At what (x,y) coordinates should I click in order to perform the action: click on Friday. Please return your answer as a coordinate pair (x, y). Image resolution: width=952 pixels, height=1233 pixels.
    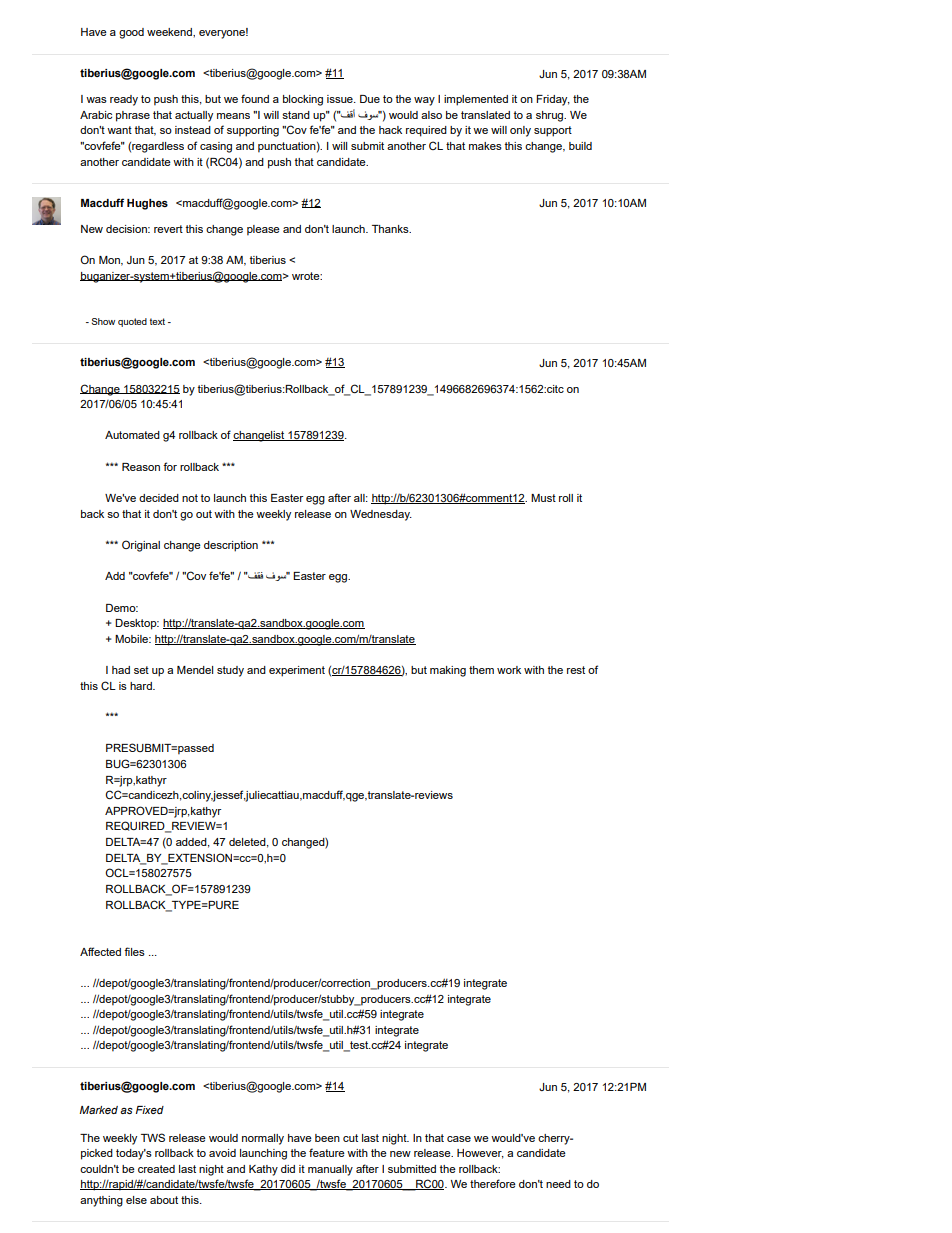
    Looking at the image, I should click on (553, 100).
